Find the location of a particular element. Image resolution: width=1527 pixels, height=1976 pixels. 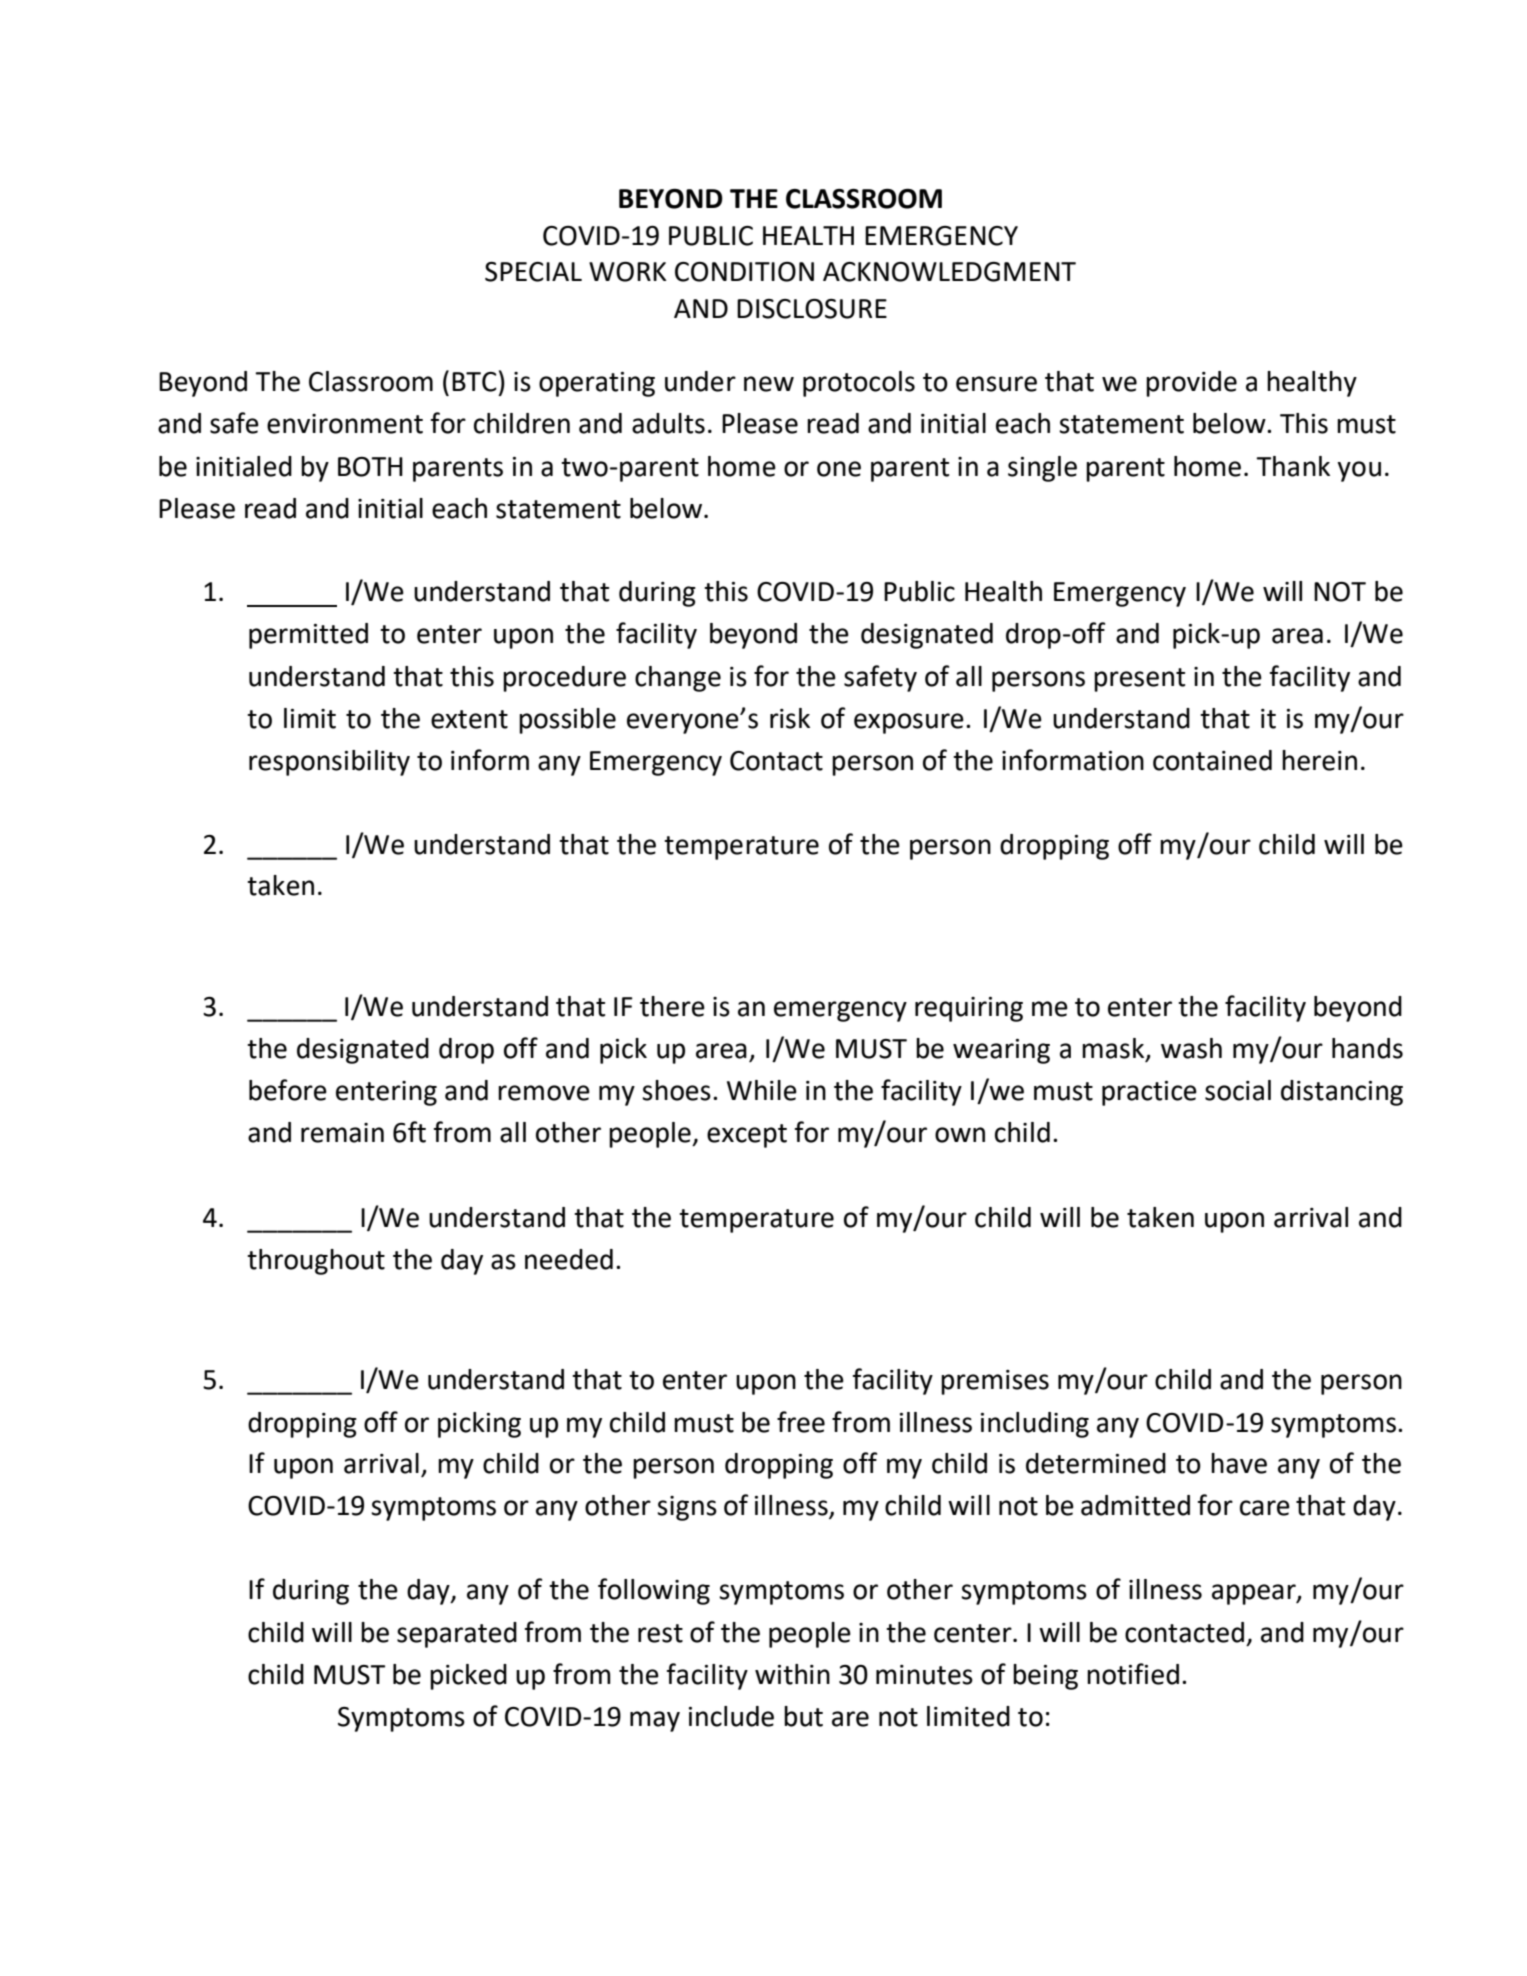

wash is located at coordinates (1191, 1048).
